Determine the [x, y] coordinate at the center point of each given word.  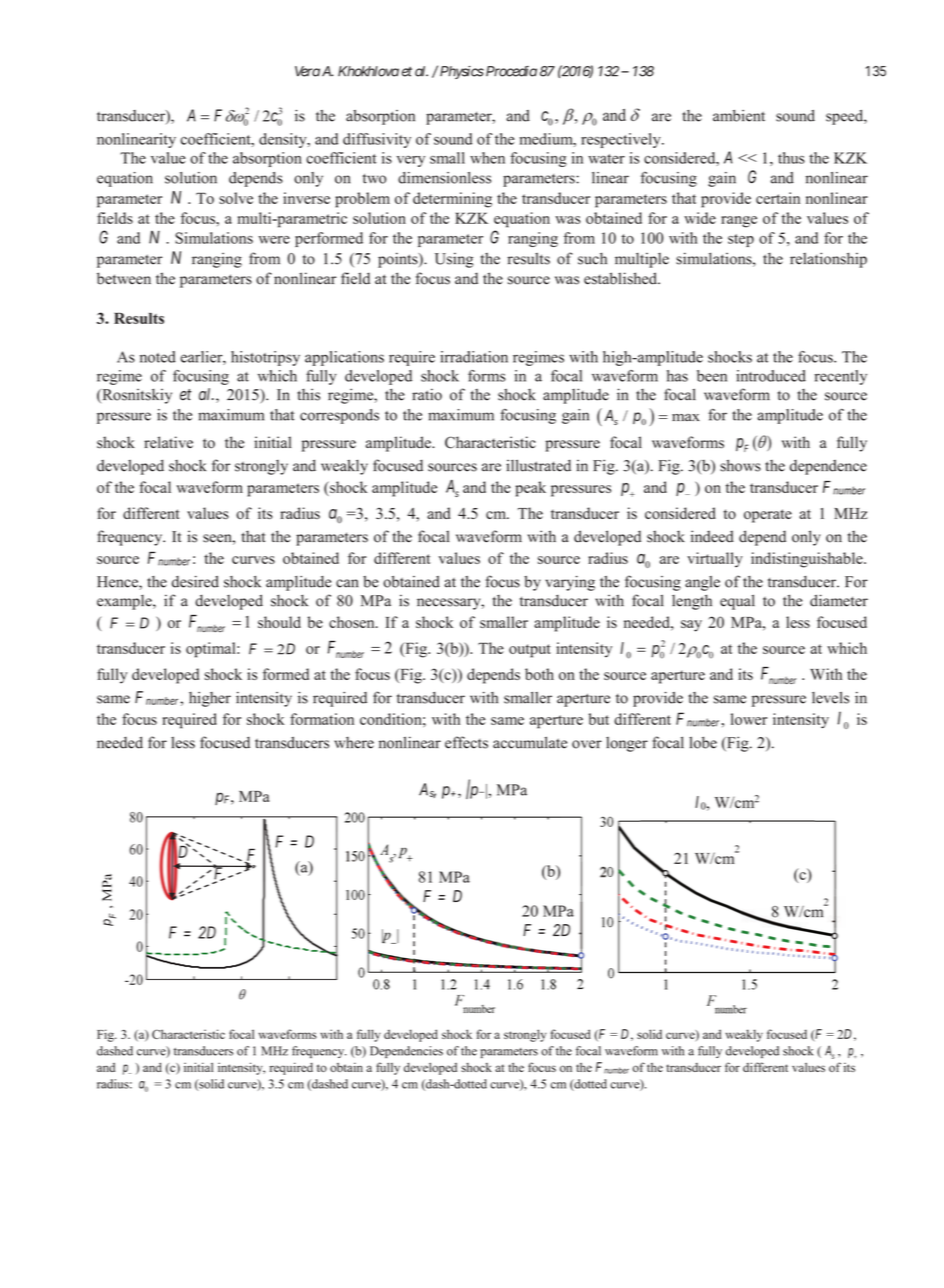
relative [168, 442]
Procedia [510, 71]
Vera [307, 71]
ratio [427, 394]
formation [322, 719]
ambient [739, 116]
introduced [771, 376]
